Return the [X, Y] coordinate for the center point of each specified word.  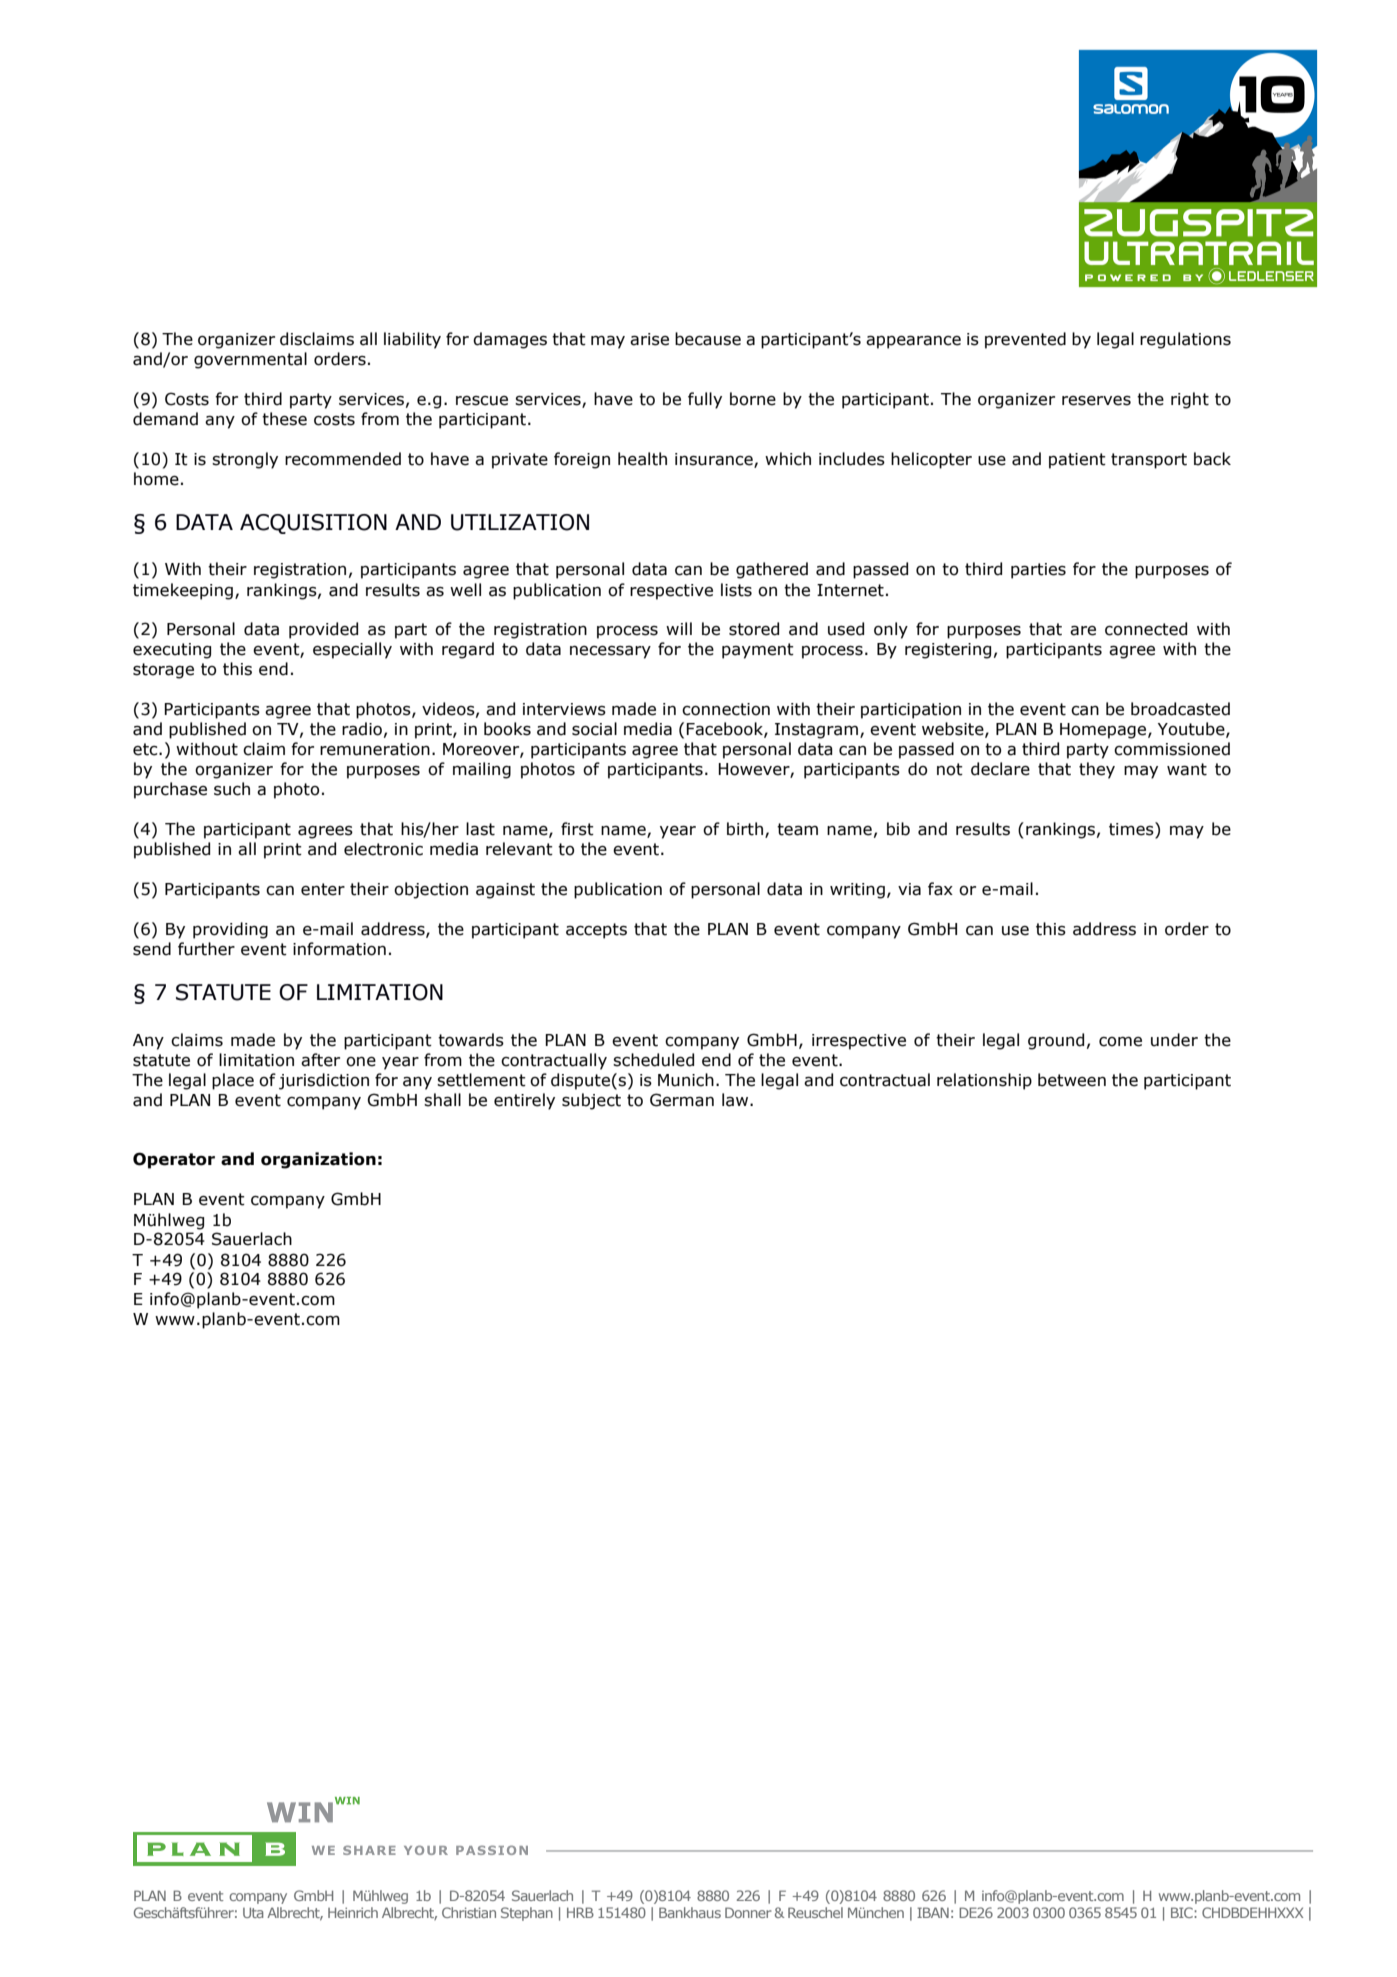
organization [318, 1160]
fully [705, 400]
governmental [250, 360]
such [232, 789]
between [1072, 1080]
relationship [984, 1081]
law [736, 1100]
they [1097, 770]
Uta [253, 1912]
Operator [174, 1160]
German [682, 1100]
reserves [1096, 401]
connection [726, 709]
